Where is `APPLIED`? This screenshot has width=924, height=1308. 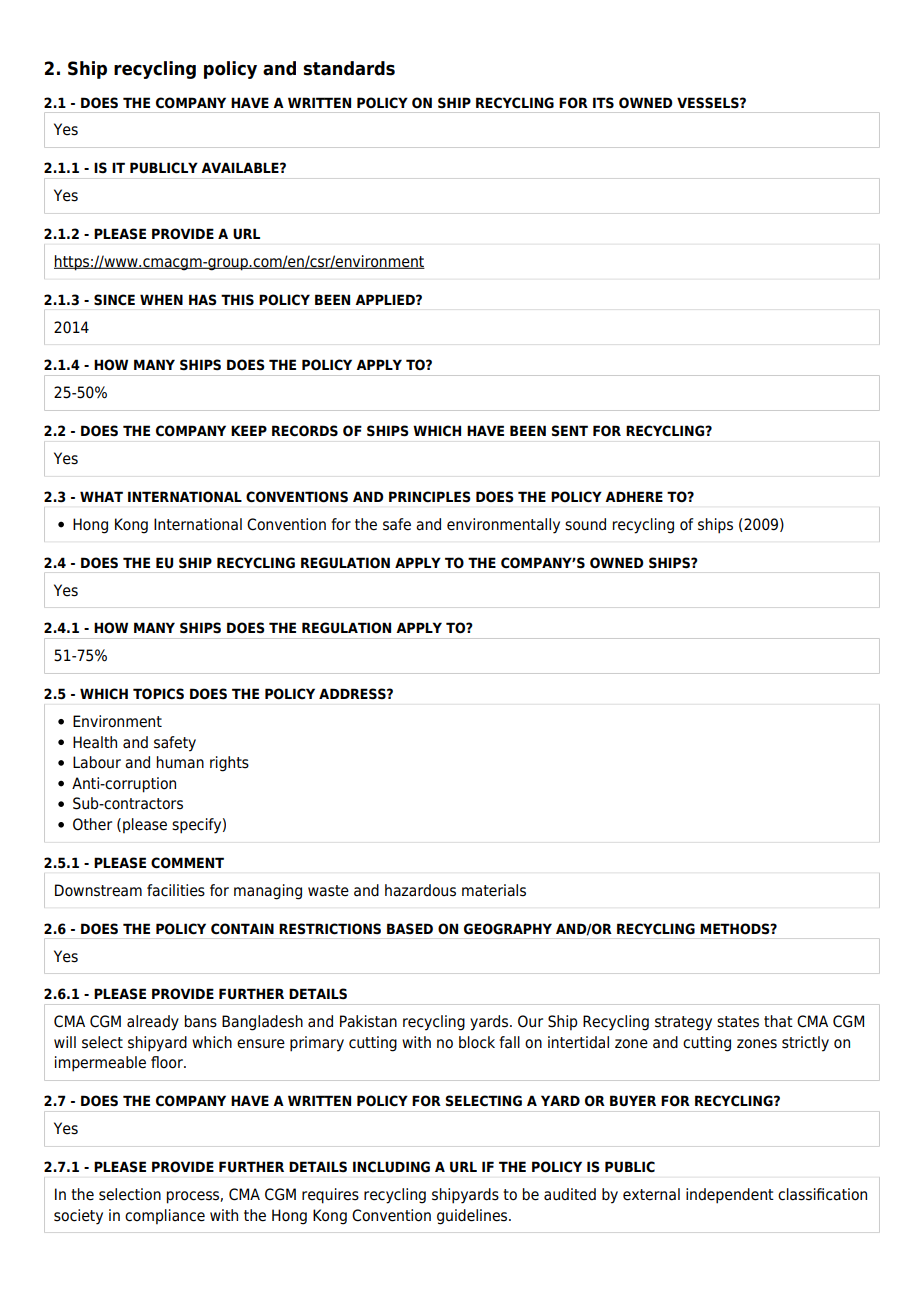 APPLIED is located at coordinates (386, 299).
